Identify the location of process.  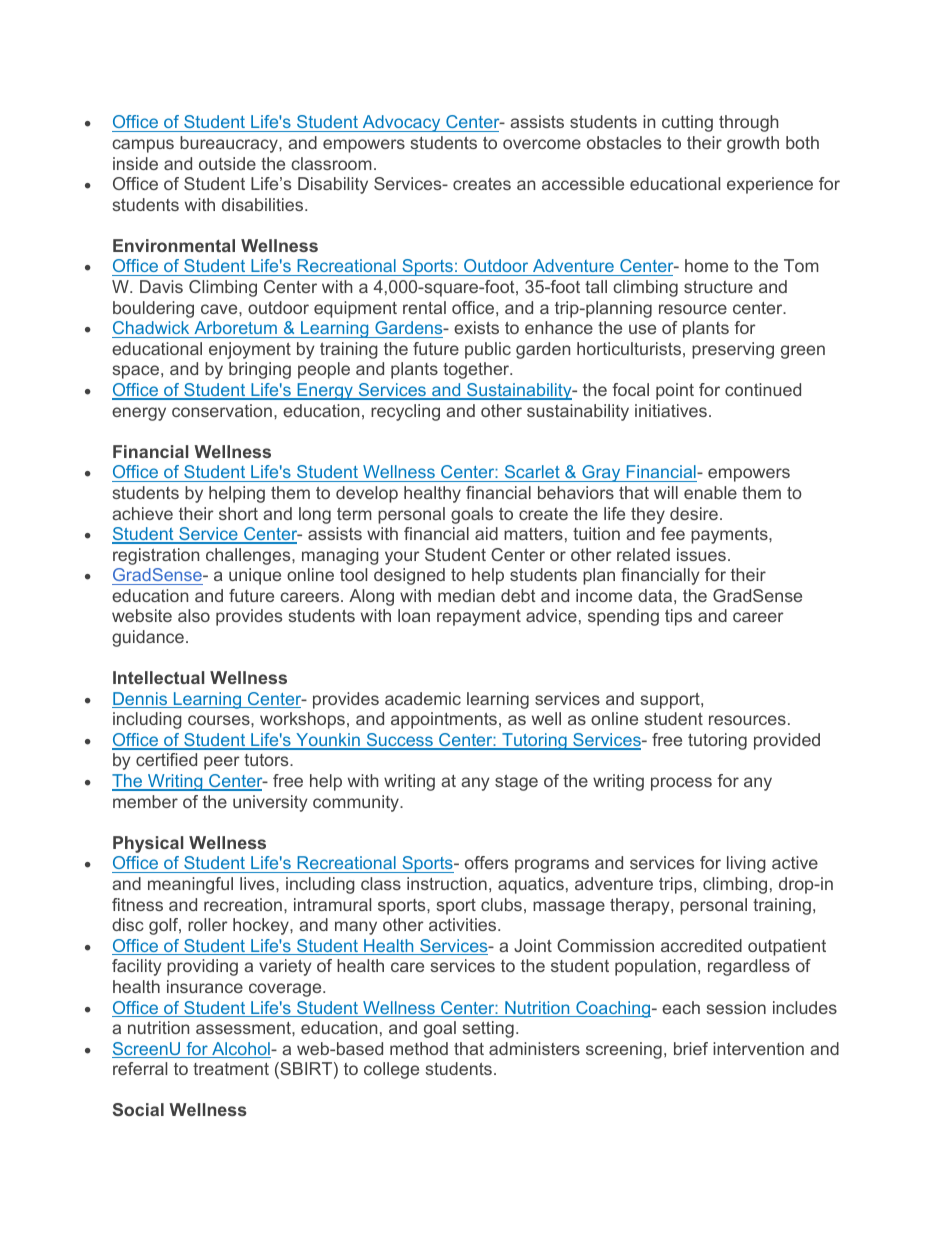
(681, 784).
